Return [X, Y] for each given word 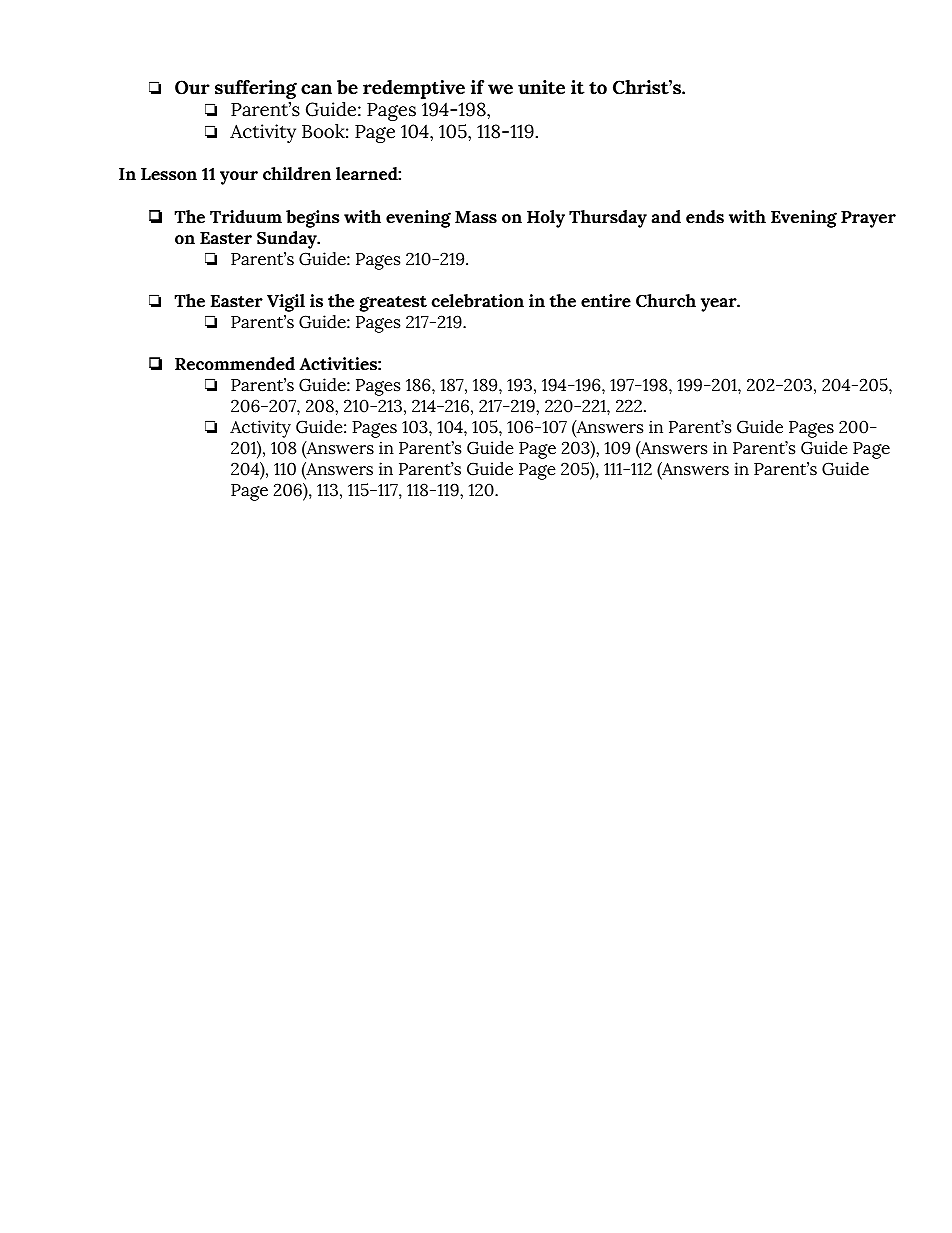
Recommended [235, 364]
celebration [478, 301]
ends [705, 217]
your [239, 178]
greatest [393, 304]
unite [541, 87]
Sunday [288, 240]
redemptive [414, 89]
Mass [476, 217]
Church [666, 301]
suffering [256, 89]
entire [606, 301]
